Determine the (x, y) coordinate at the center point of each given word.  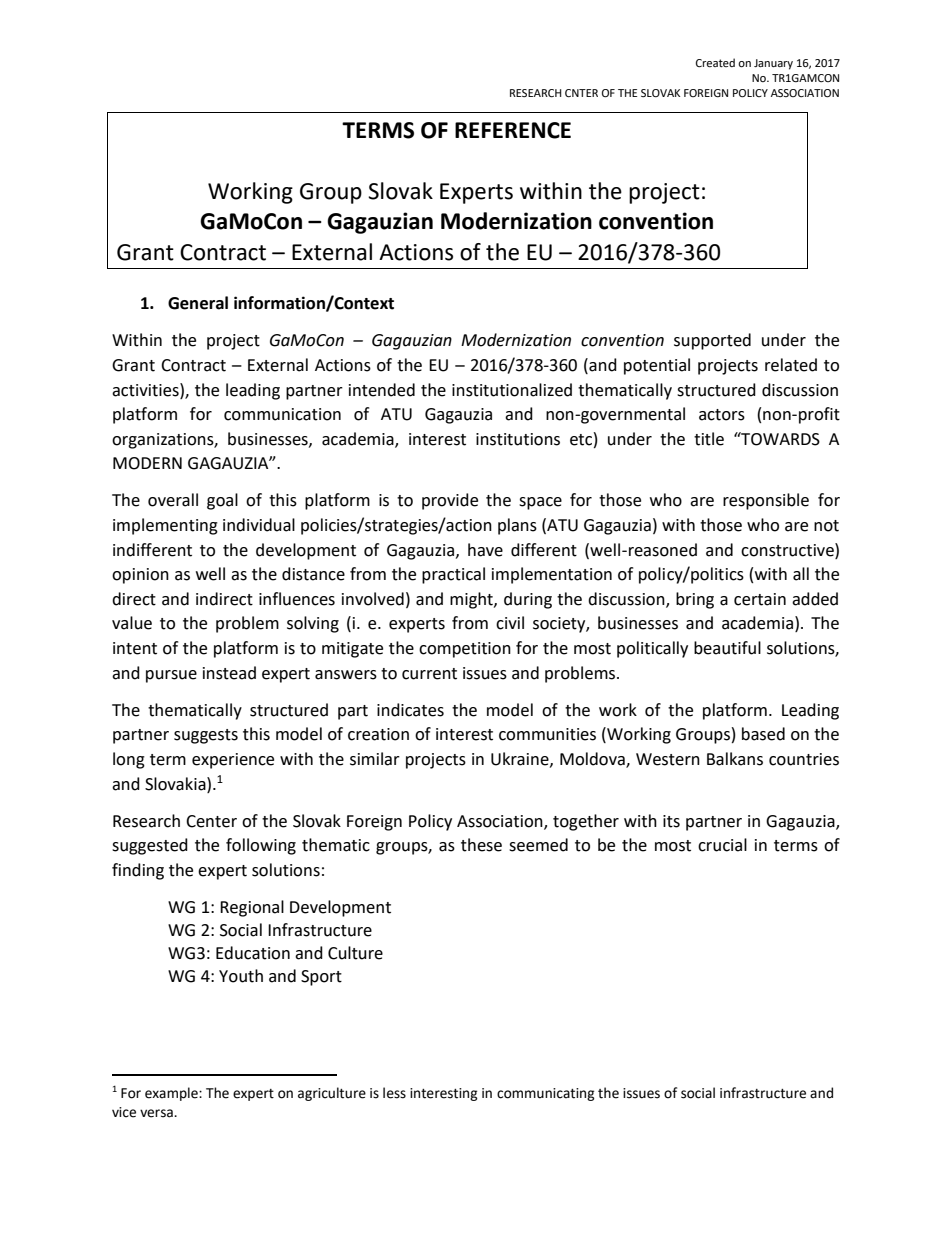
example (172, 1094)
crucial (722, 845)
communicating (546, 1094)
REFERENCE (513, 130)
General (198, 303)
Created (715, 63)
